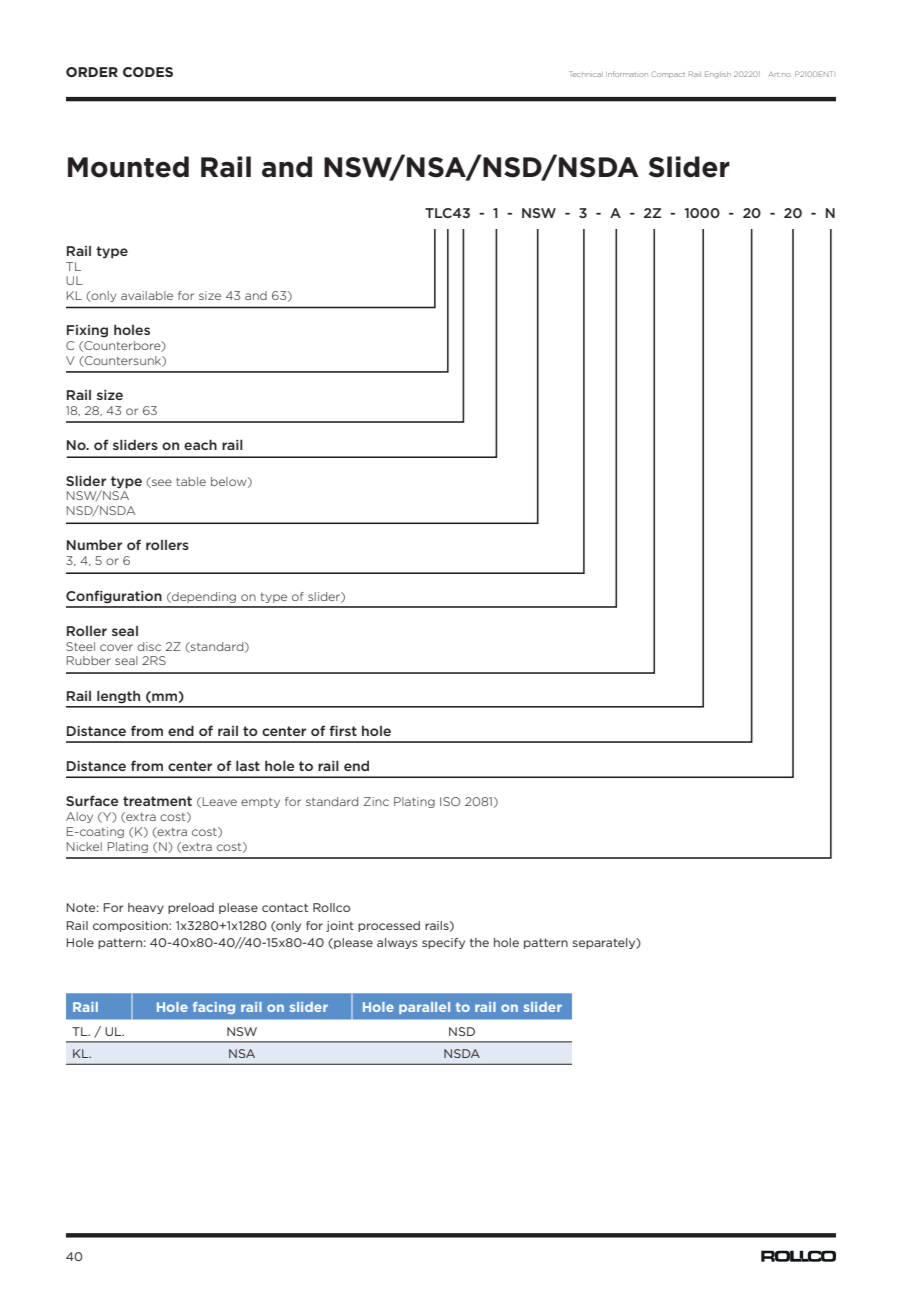  What do you see at coordinates (450, 801) in the image?
I see `ISO` at bounding box center [450, 801].
